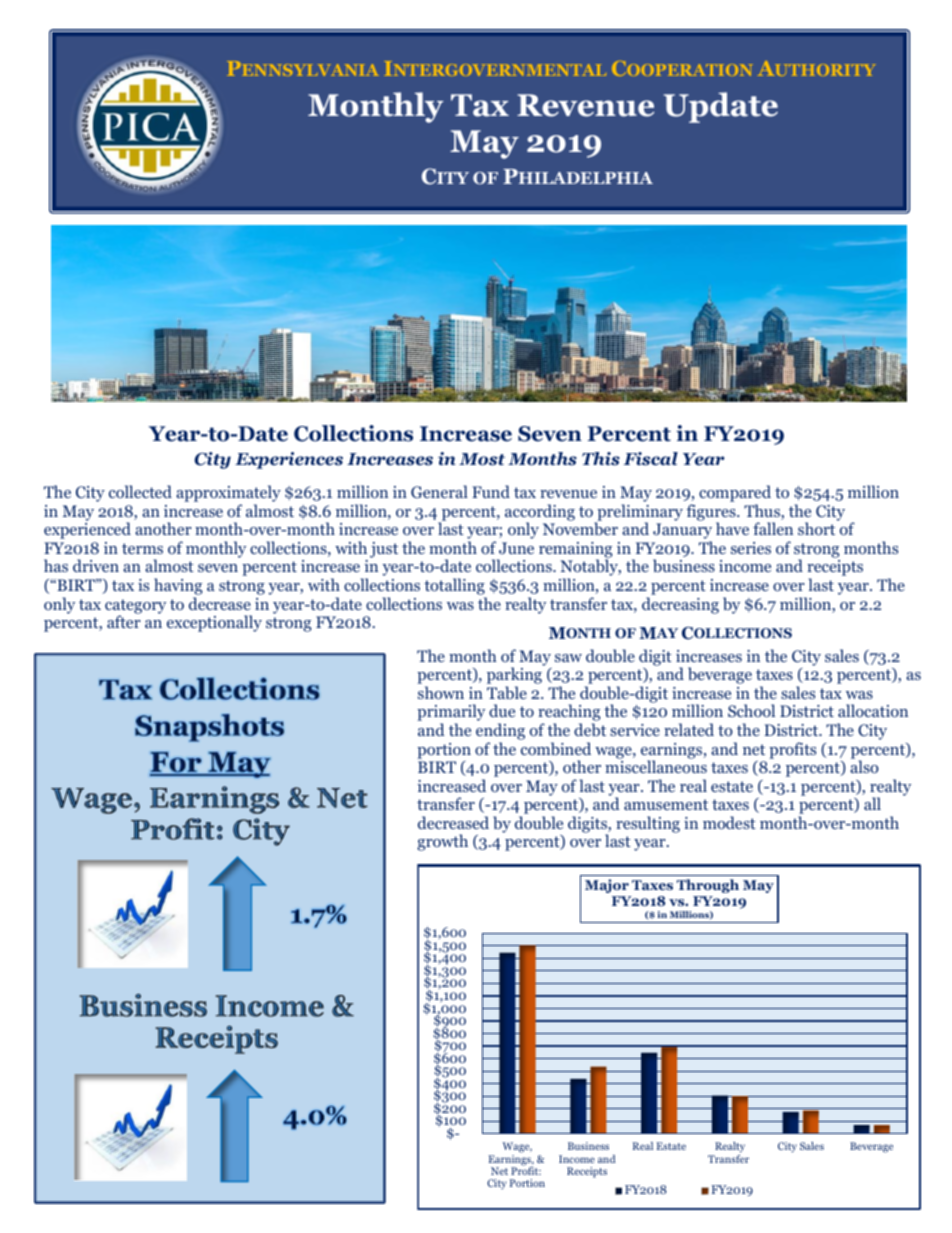 This screenshot has width=952, height=1233. Describe the element at coordinates (514, 677) in the screenshot. I see `parking` at that location.
